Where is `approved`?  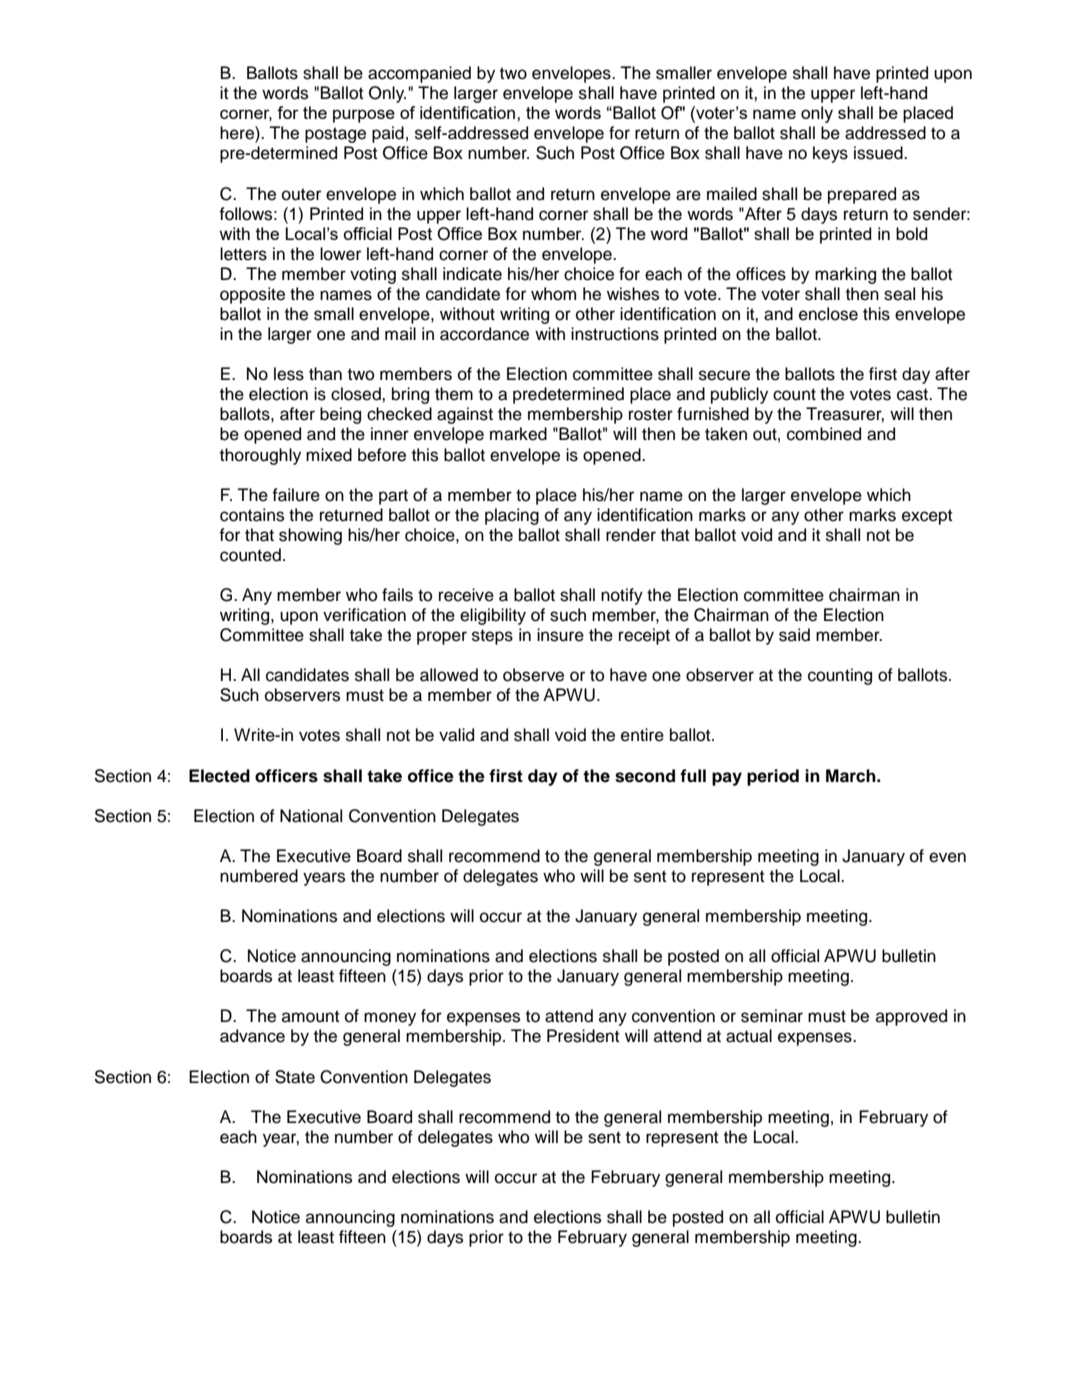 approved is located at coordinates (911, 1017).
